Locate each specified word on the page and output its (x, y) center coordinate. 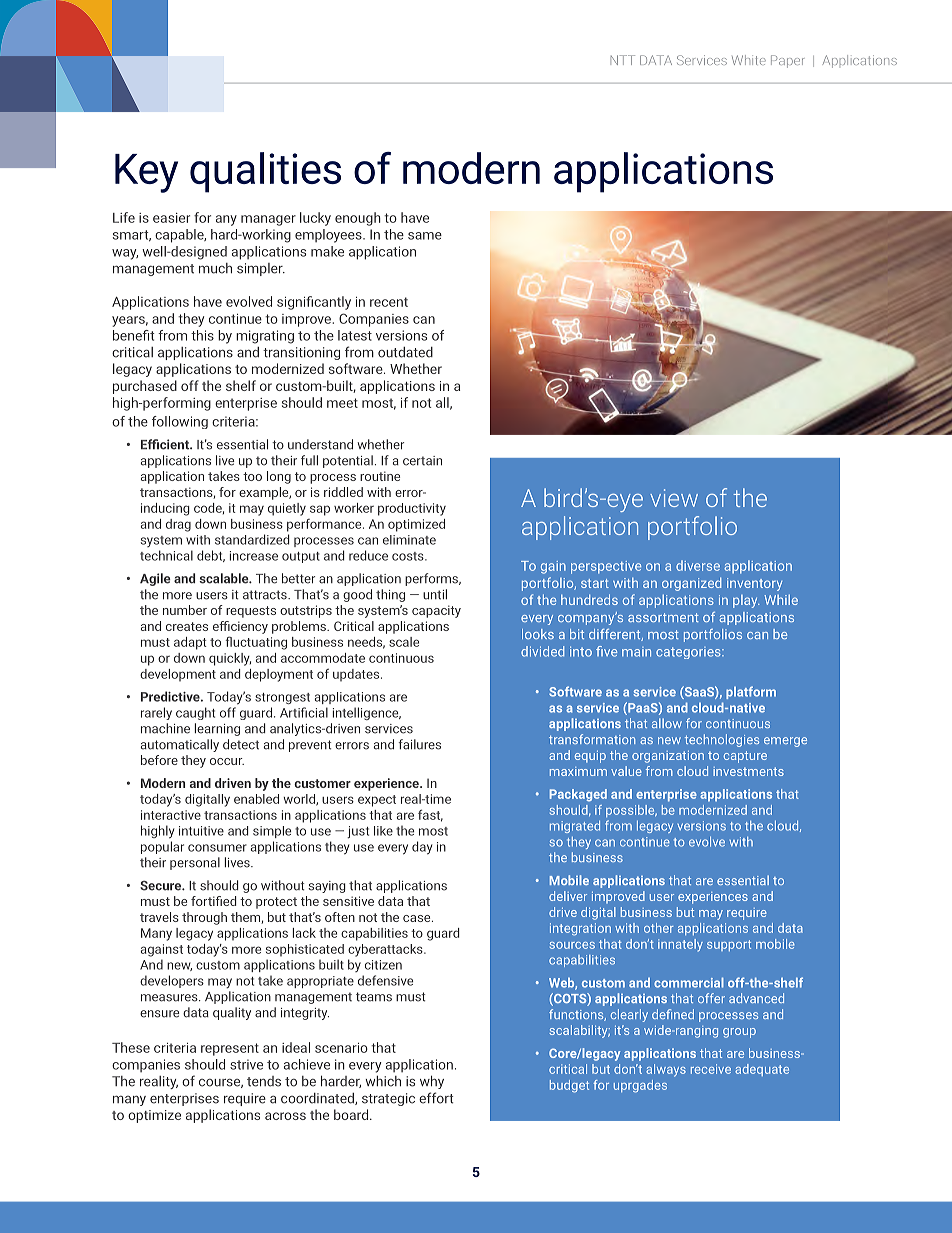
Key (146, 173)
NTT (623, 60)
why (432, 1082)
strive (246, 1064)
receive (711, 1069)
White (749, 60)
